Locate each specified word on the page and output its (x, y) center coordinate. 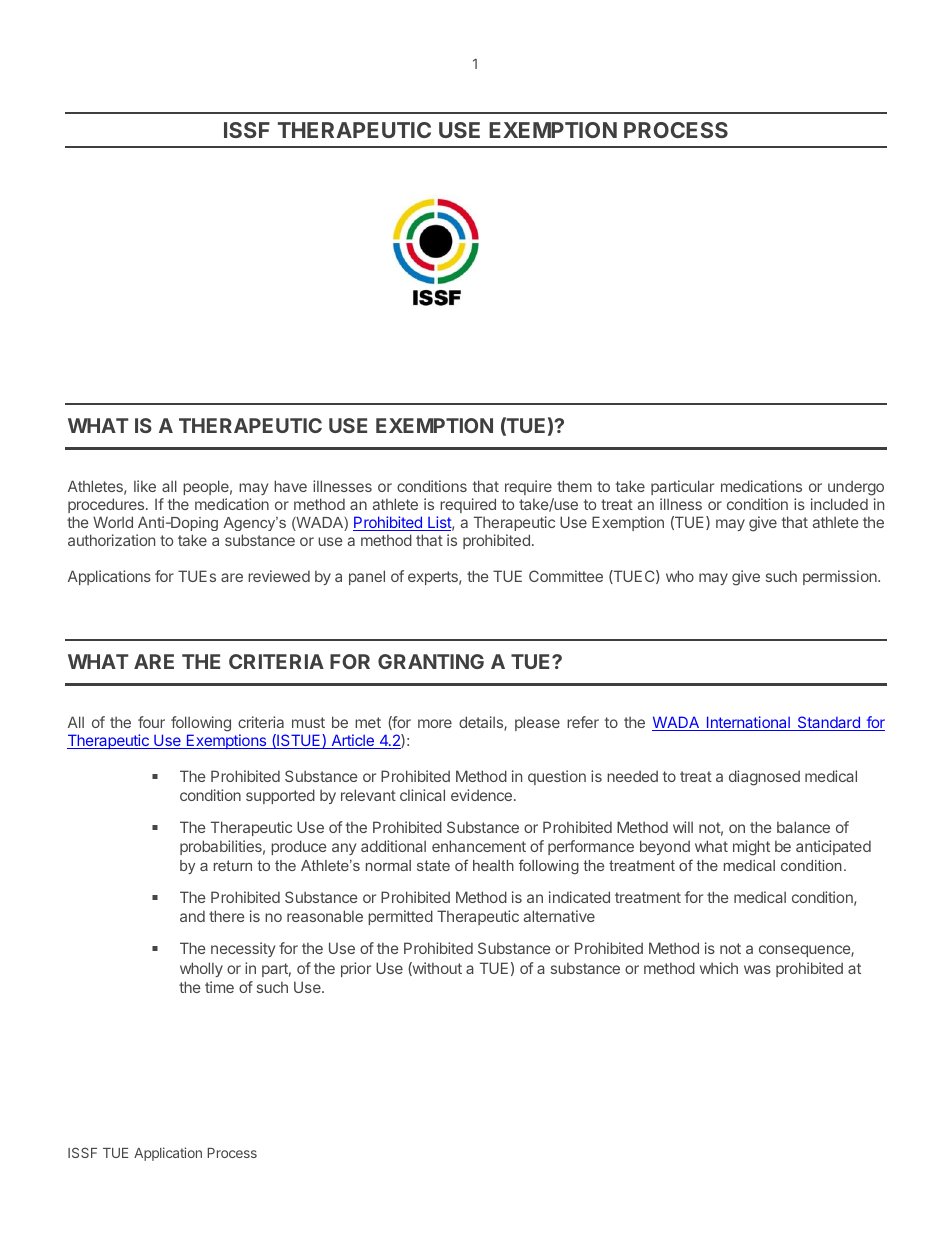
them (574, 486)
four (151, 722)
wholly (201, 969)
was (757, 969)
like (145, 486)
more (435, 723)
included (839, 504)
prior (356, 969)
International (748, 723)
